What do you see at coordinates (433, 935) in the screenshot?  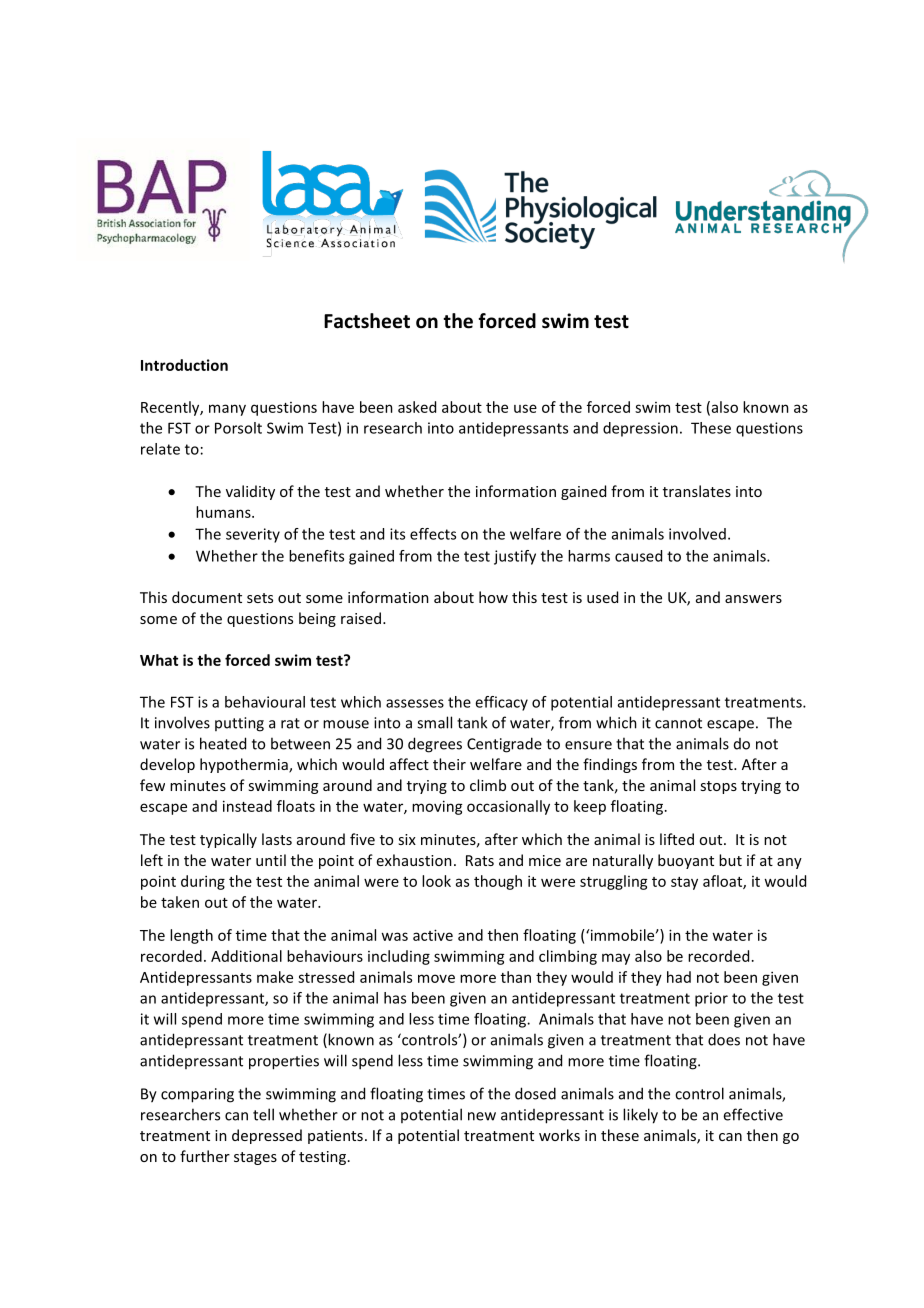 I see `active` at bounding box center [433, 935].
